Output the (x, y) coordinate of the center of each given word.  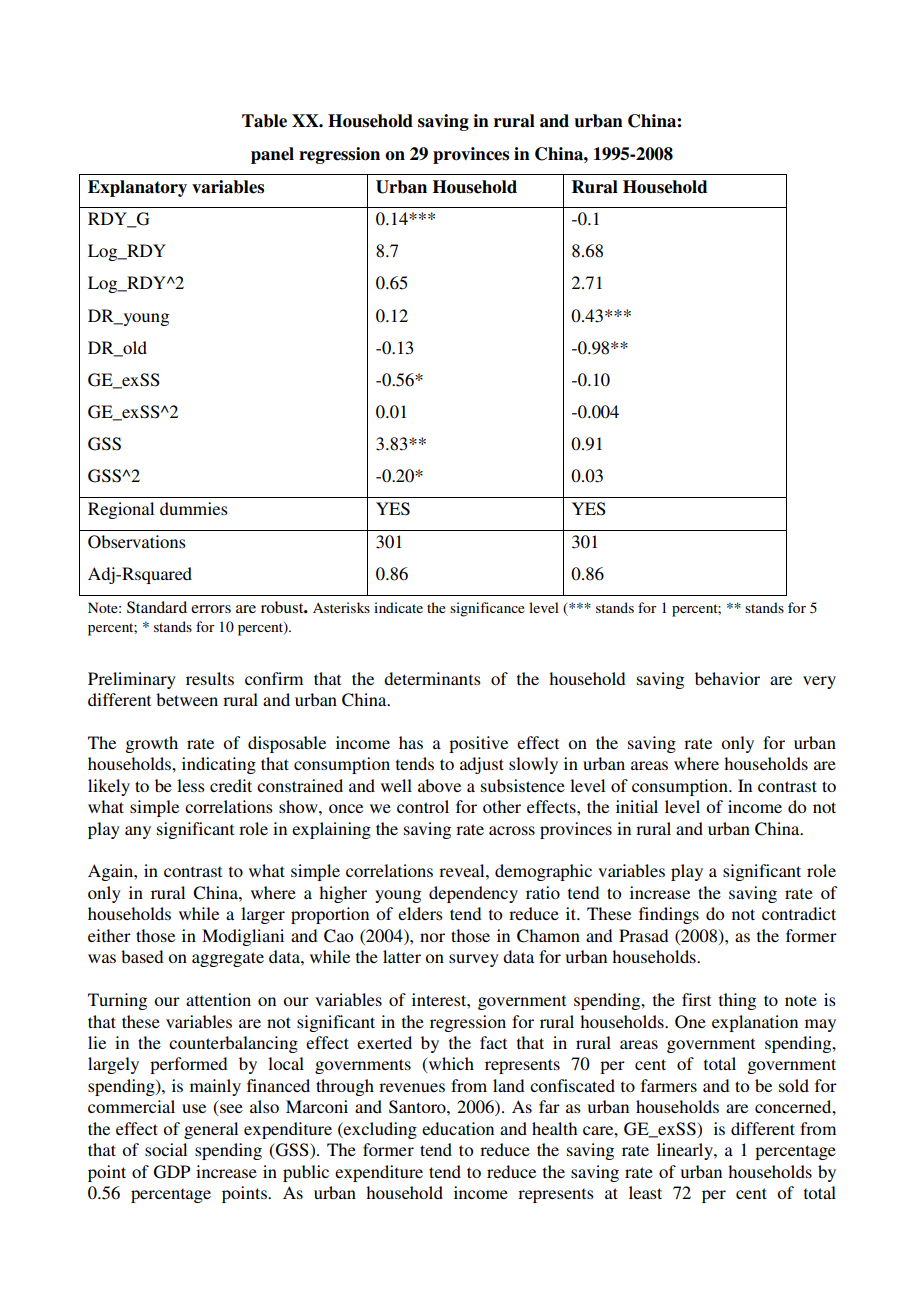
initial (637, 806)
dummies (194, 508)
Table (264, 121)
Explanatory (137, 188)
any (138, 832)
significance (487, 609)
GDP (172, 1172)
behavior (727, 678)
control (423, 806)
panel (272, 155)
